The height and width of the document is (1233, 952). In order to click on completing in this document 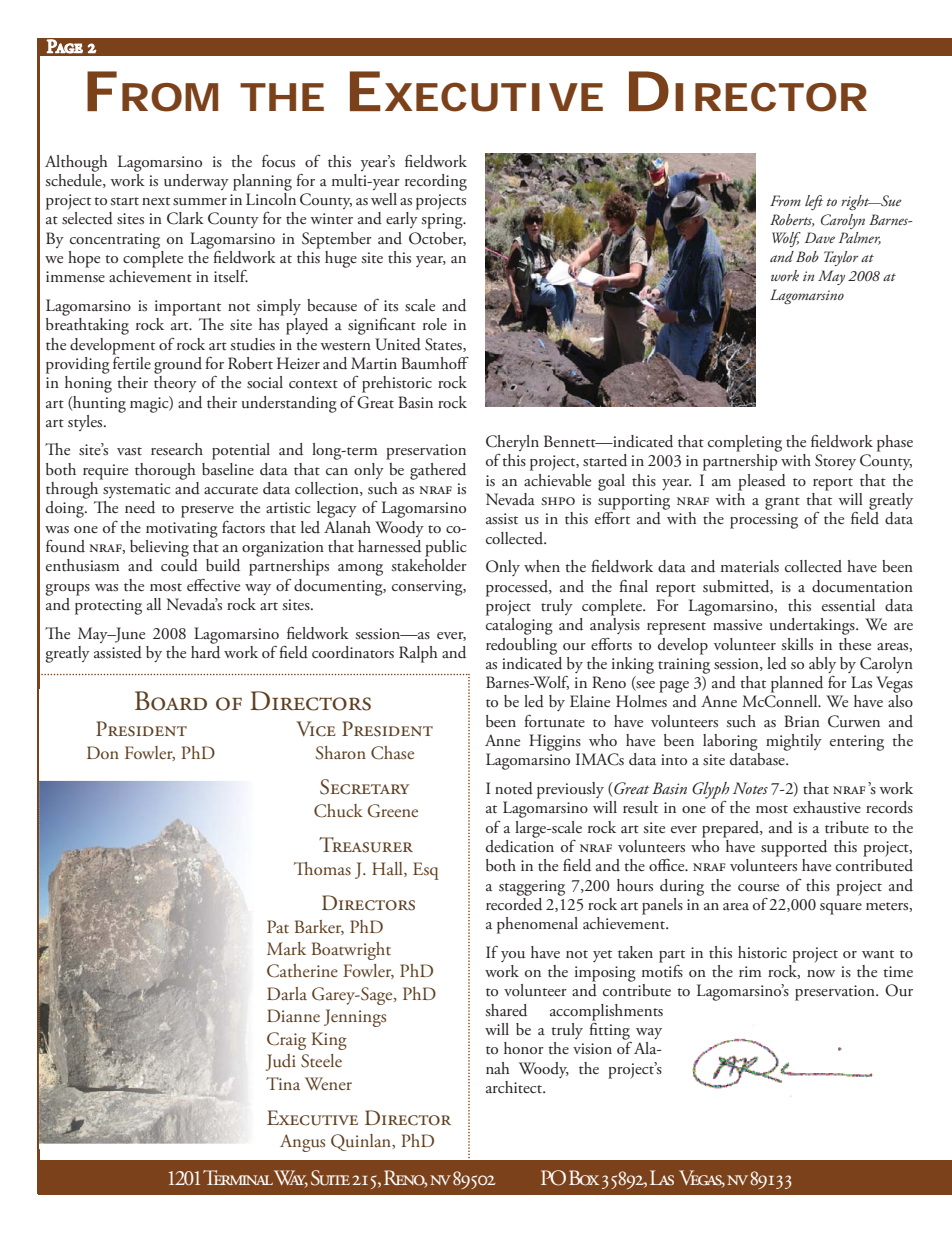, I will do `click(745, 443)`.
